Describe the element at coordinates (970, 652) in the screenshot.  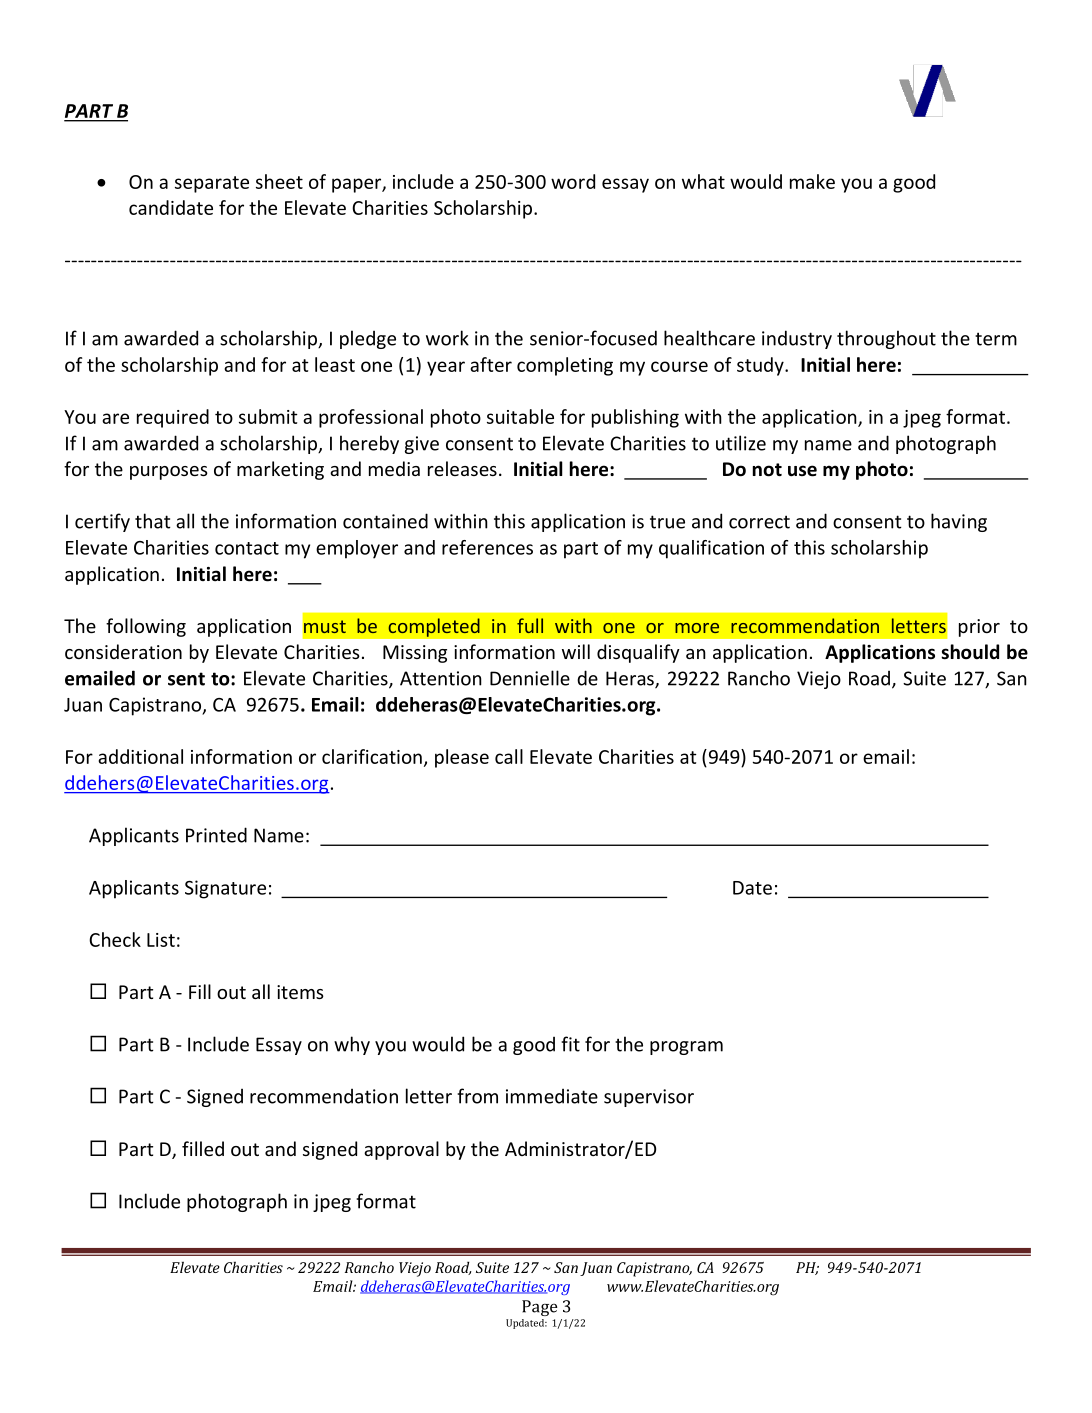
I see `should` at that location.
